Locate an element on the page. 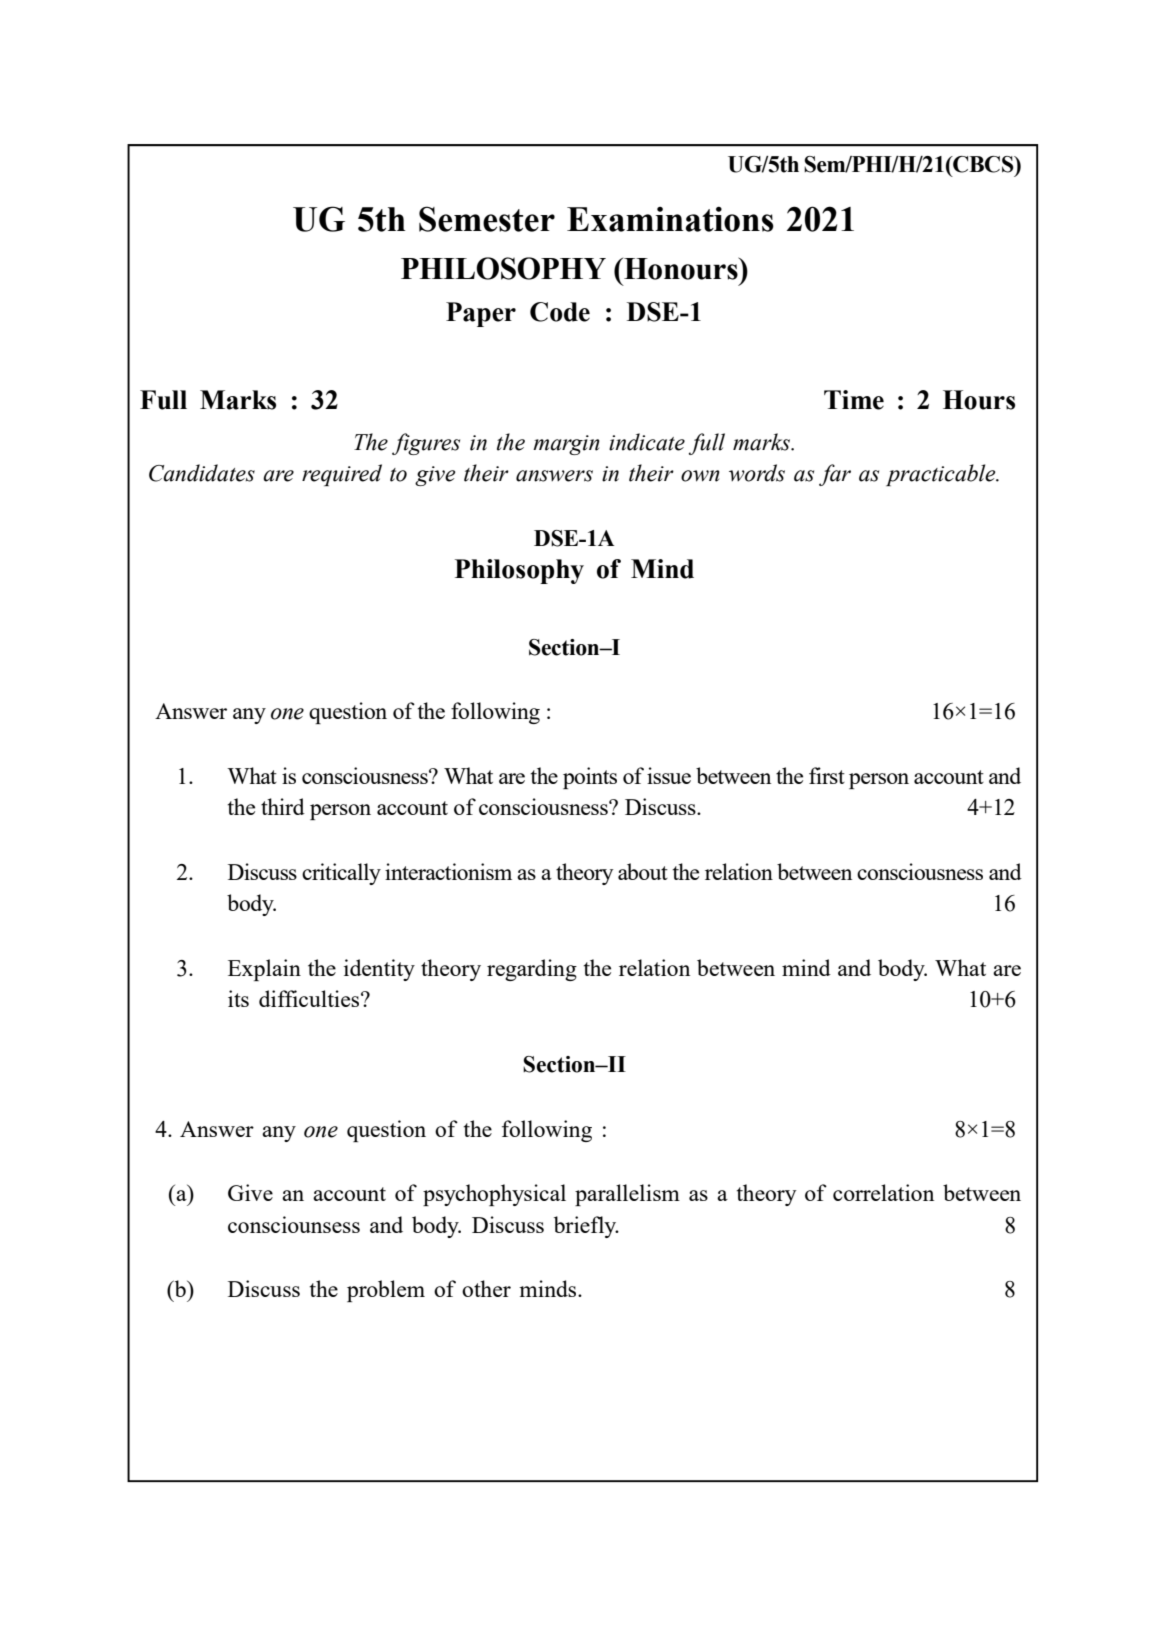  required is located at coordinates (342, 475).
